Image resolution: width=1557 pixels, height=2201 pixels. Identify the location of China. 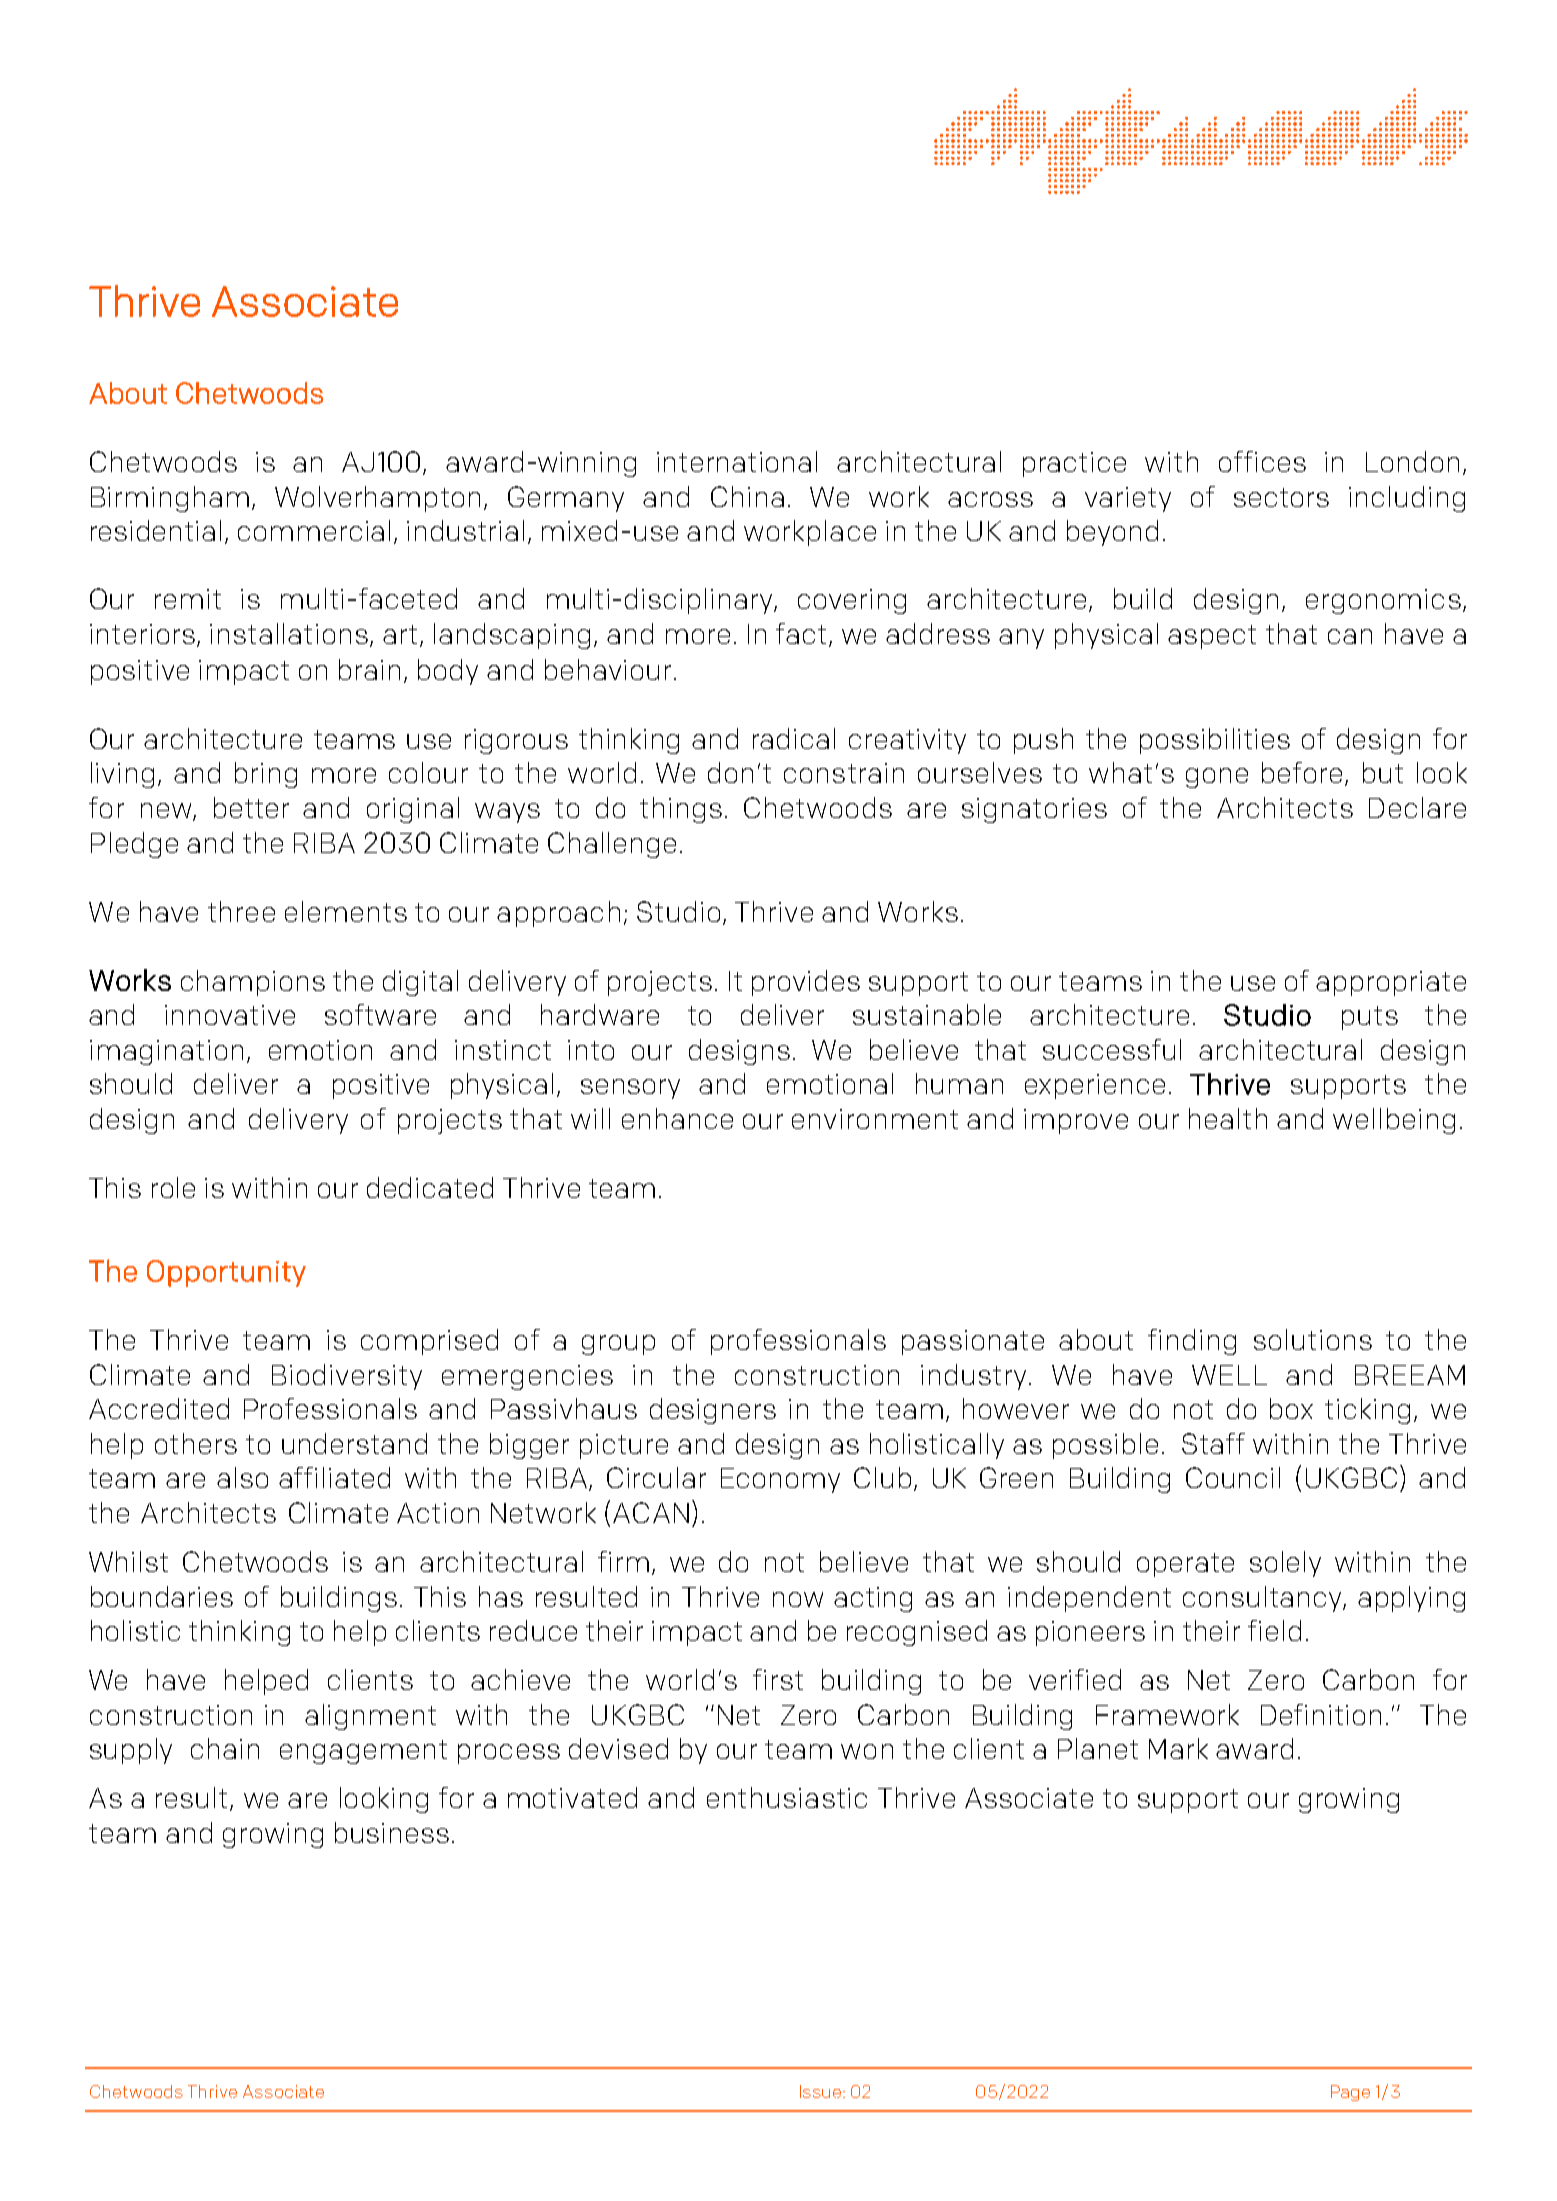
(747, 496).
